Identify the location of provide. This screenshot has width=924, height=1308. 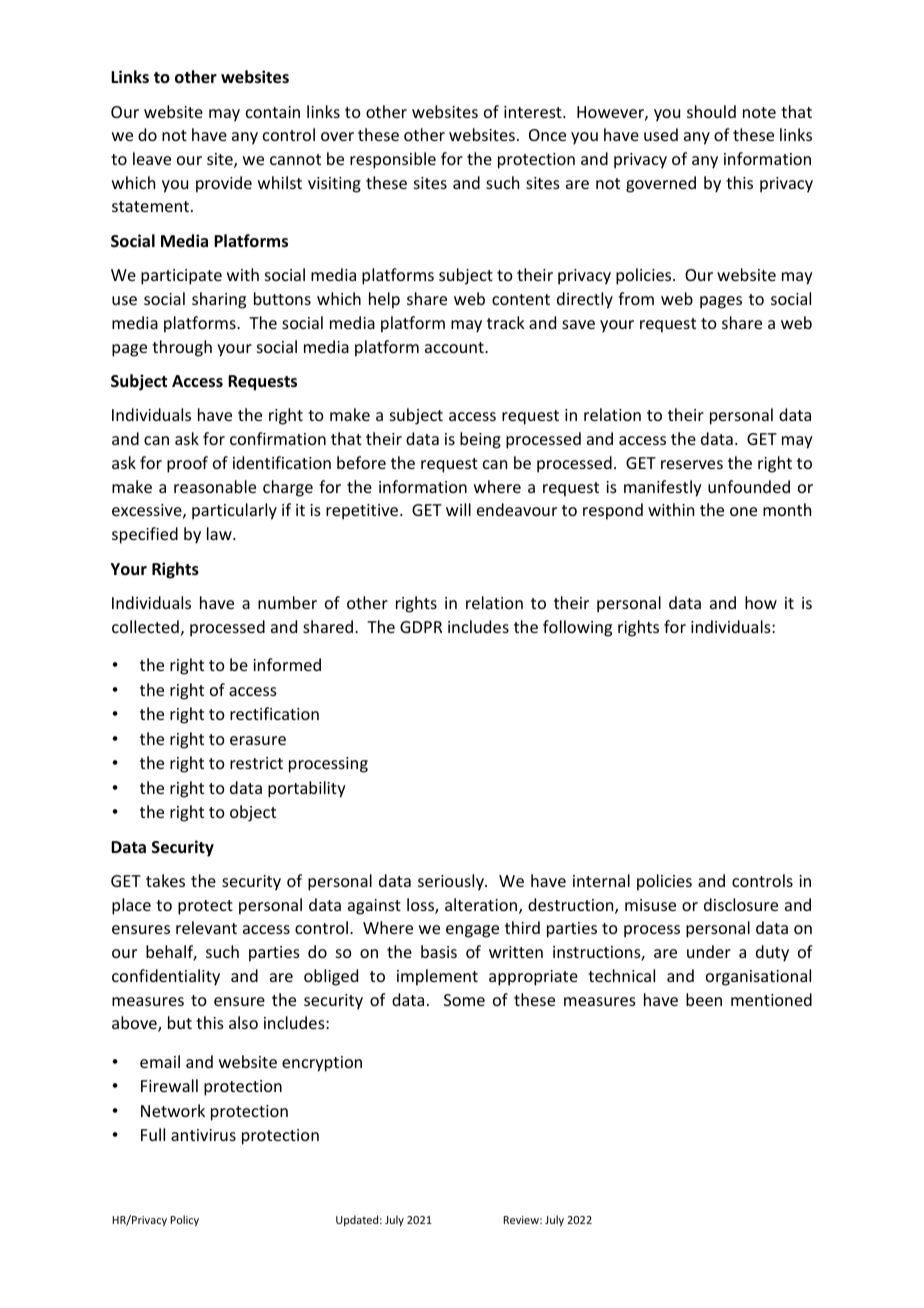
(224, 184).
